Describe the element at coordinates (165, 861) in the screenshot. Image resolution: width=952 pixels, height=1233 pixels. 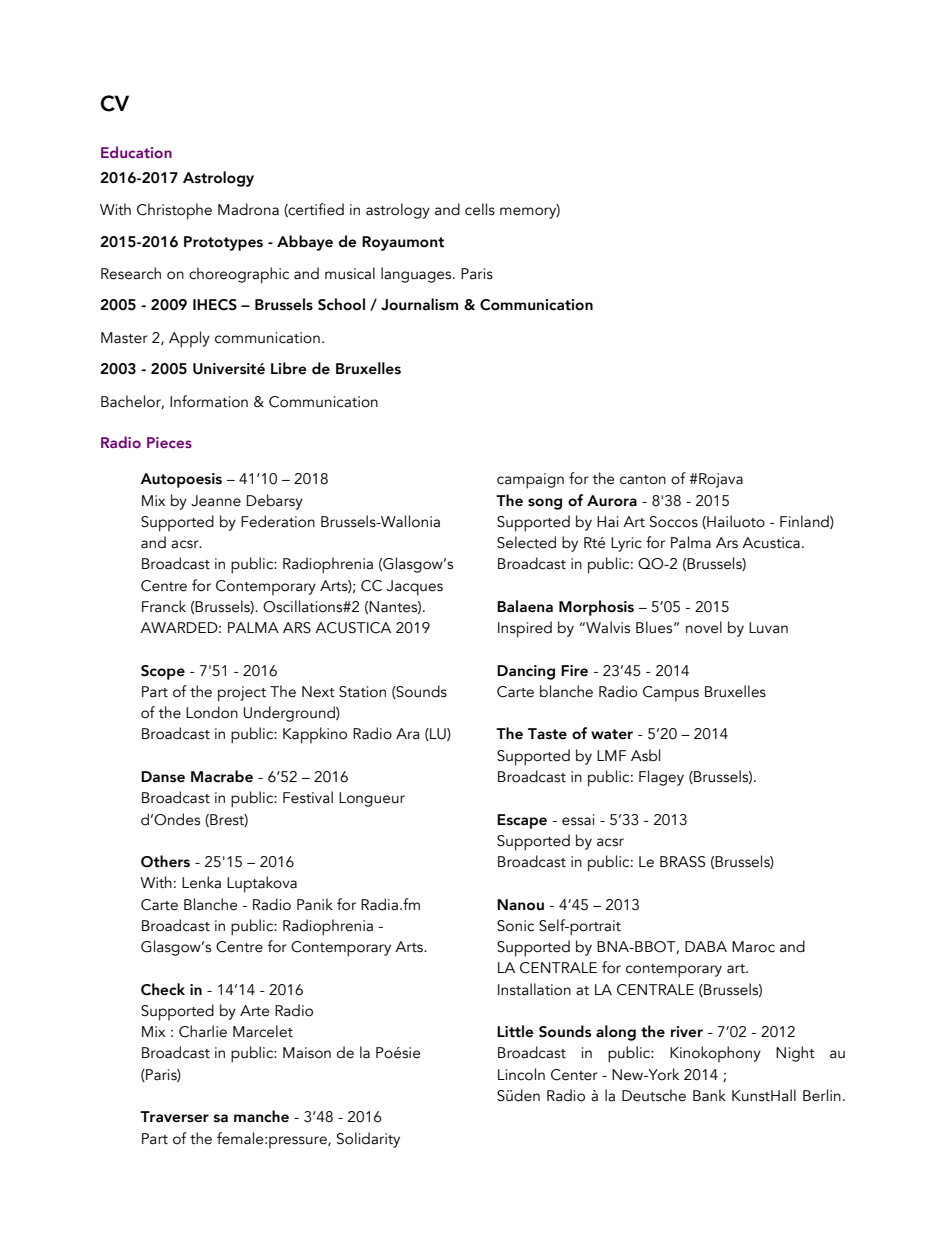
I see `Others` at that location.
